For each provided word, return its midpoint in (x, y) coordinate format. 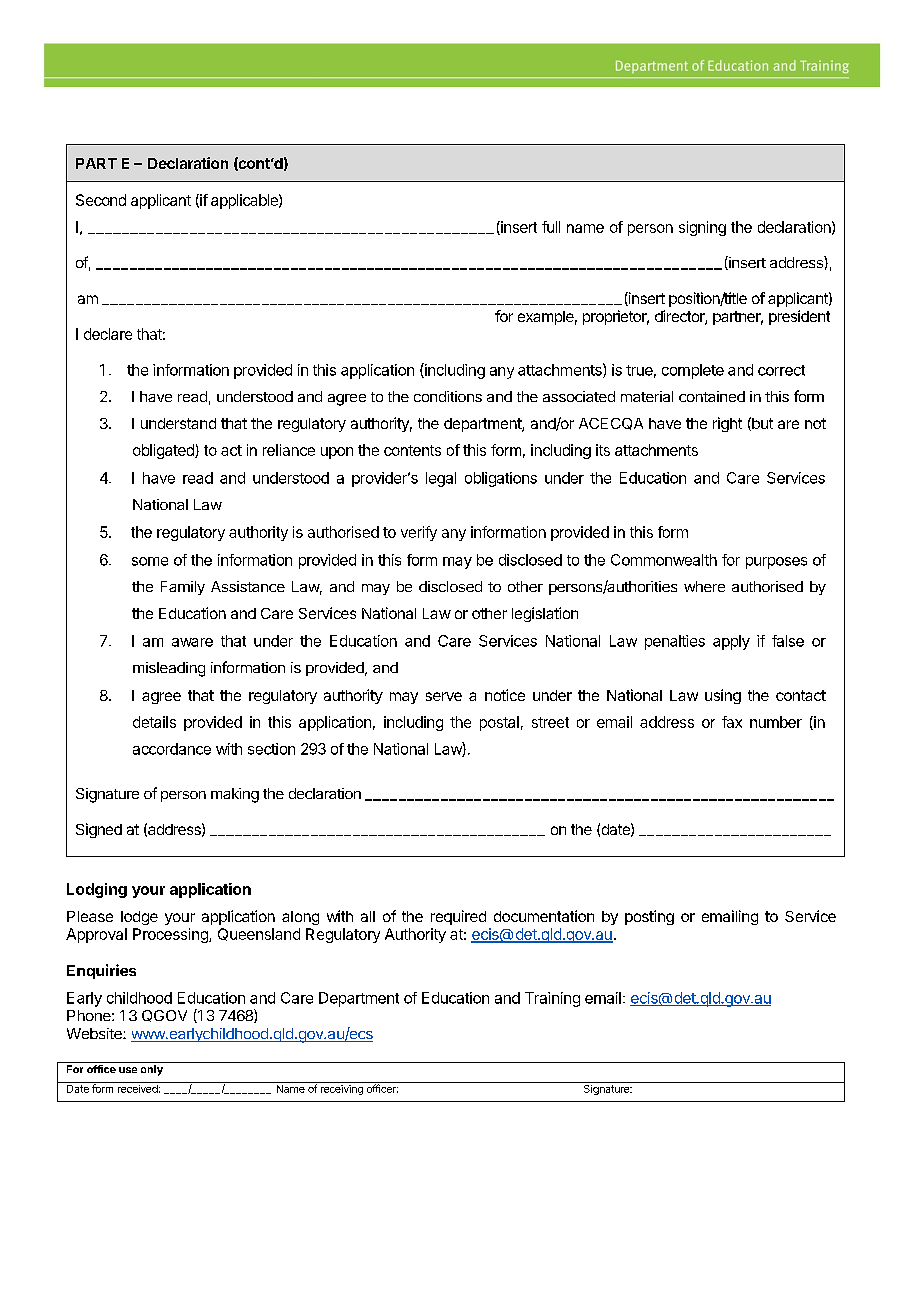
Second (101, 200)
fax (732, 722)
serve (444, 696)
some (150, 561)
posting (649, 917)
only (152, 1070)
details (154, 722)
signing (702, 228)
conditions (448, 396)
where (704, 586)
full (551, 227)
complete (693, 371)
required (458, 917)
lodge (139, 918)
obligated (164, 451)
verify (419, 533)
